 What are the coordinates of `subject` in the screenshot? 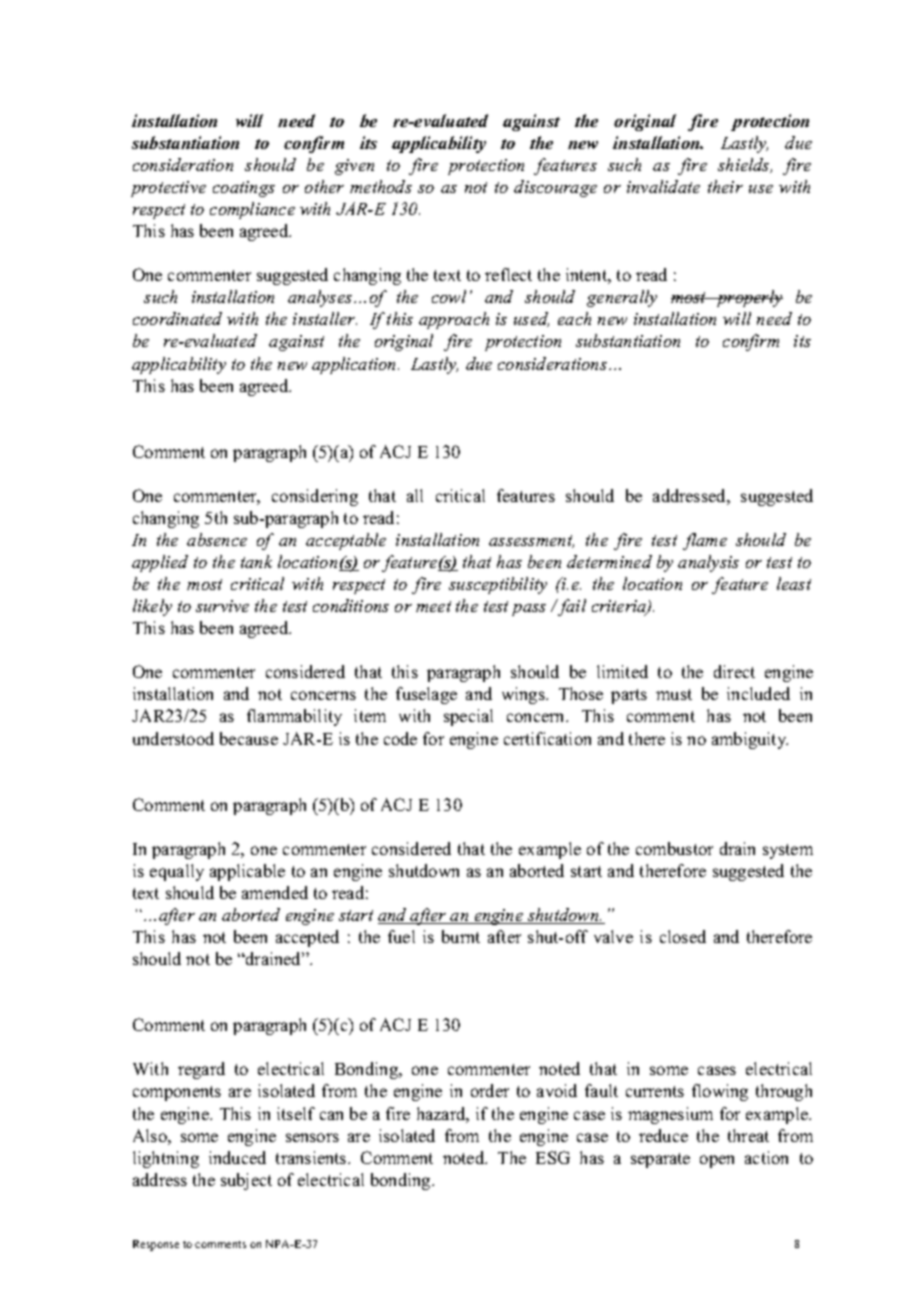 It's located at (246, 1181).
